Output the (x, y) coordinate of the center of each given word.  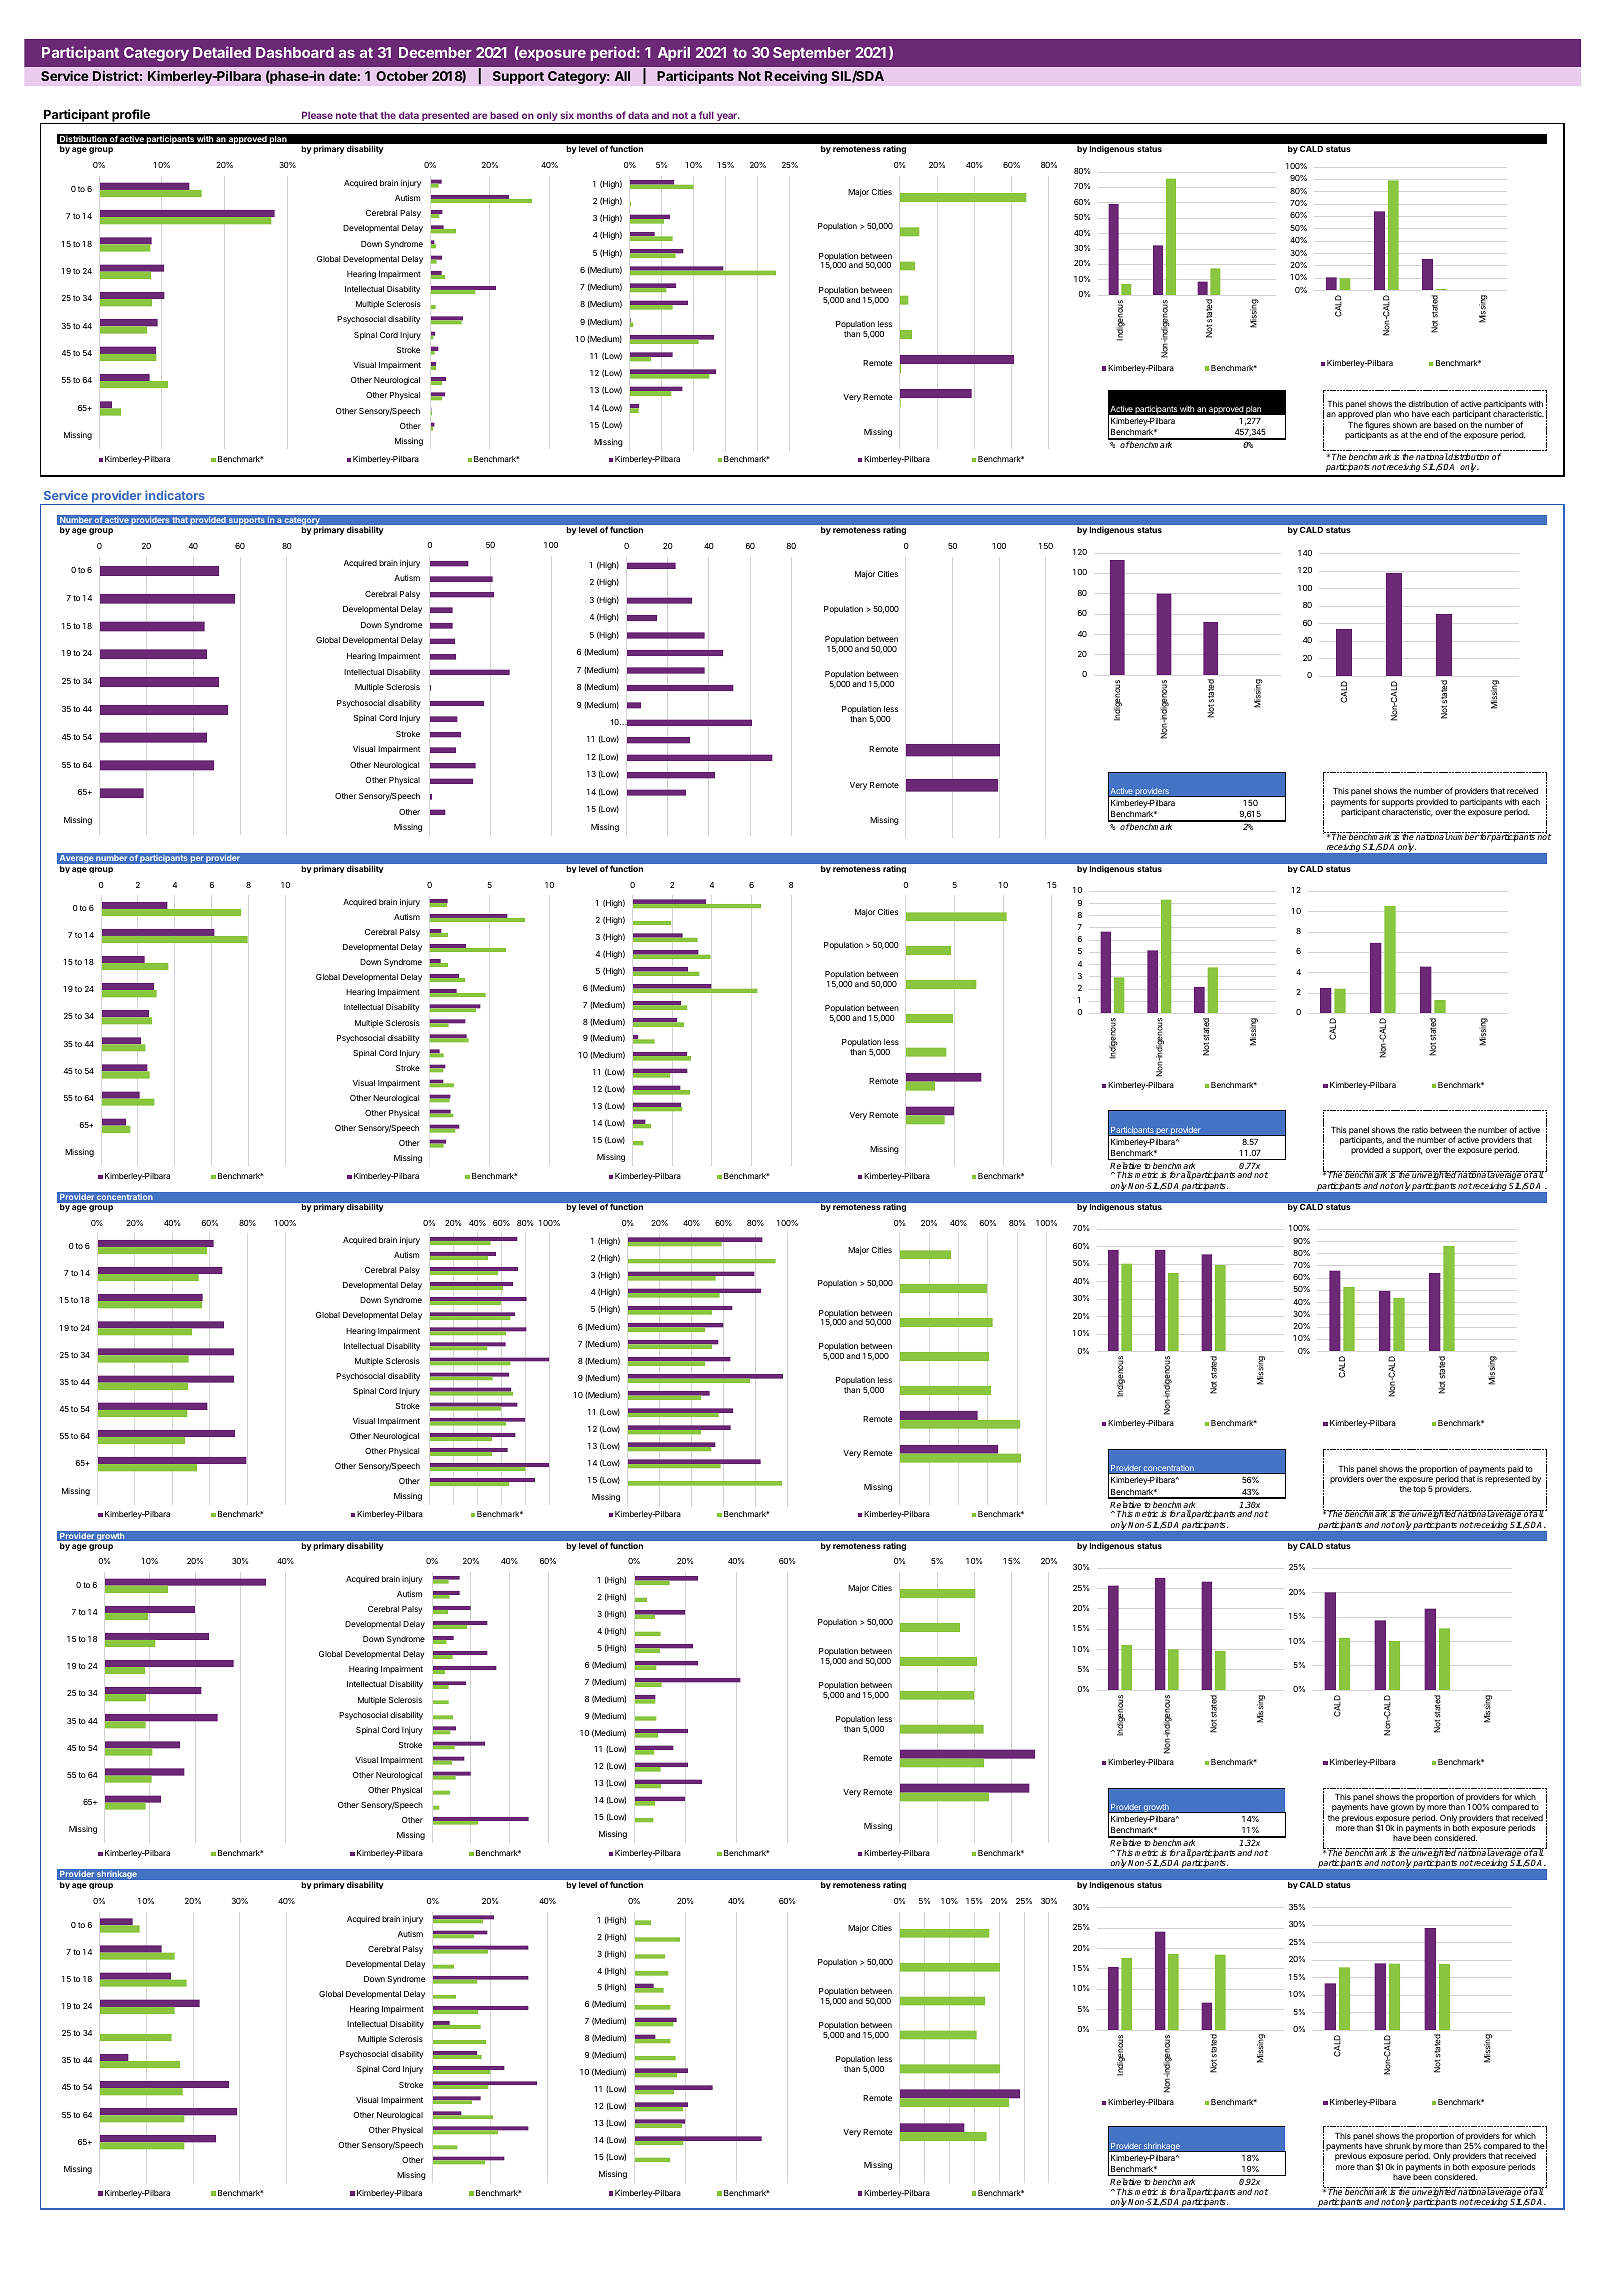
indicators (175, 495)
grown (1402, 1808)
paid (1515, 1470)
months (595, 115)
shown (1405, 425)
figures (1377, 426)
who (1401, 414)
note (346, 115)
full (706, 115)
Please (317, 115)
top (1419, 1490)
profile (131, 116)
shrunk (1397, 2146)
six (567, 115)
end (1431, 435)
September (812, 54)
